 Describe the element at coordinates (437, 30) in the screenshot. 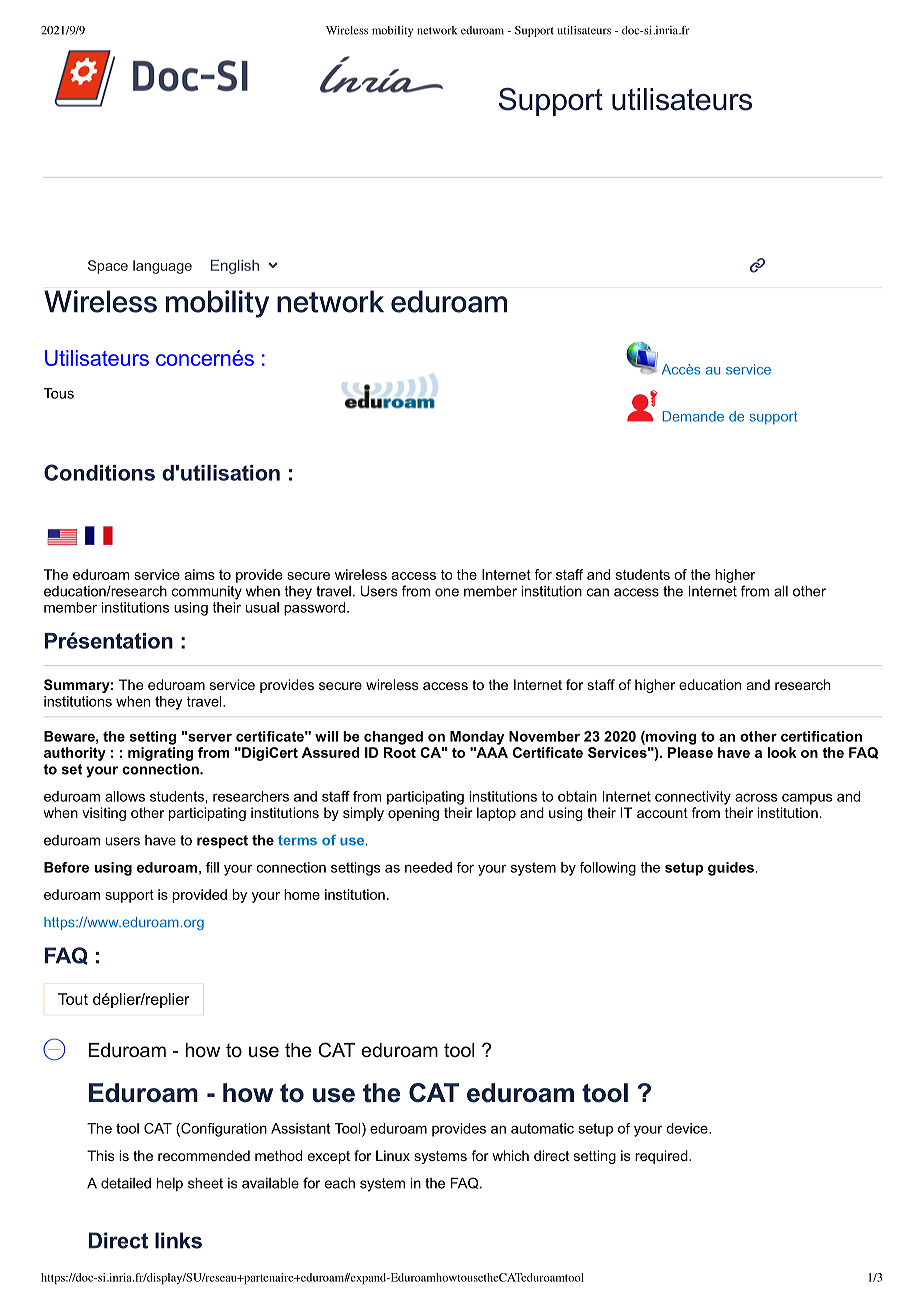

I see `network` at that location.
